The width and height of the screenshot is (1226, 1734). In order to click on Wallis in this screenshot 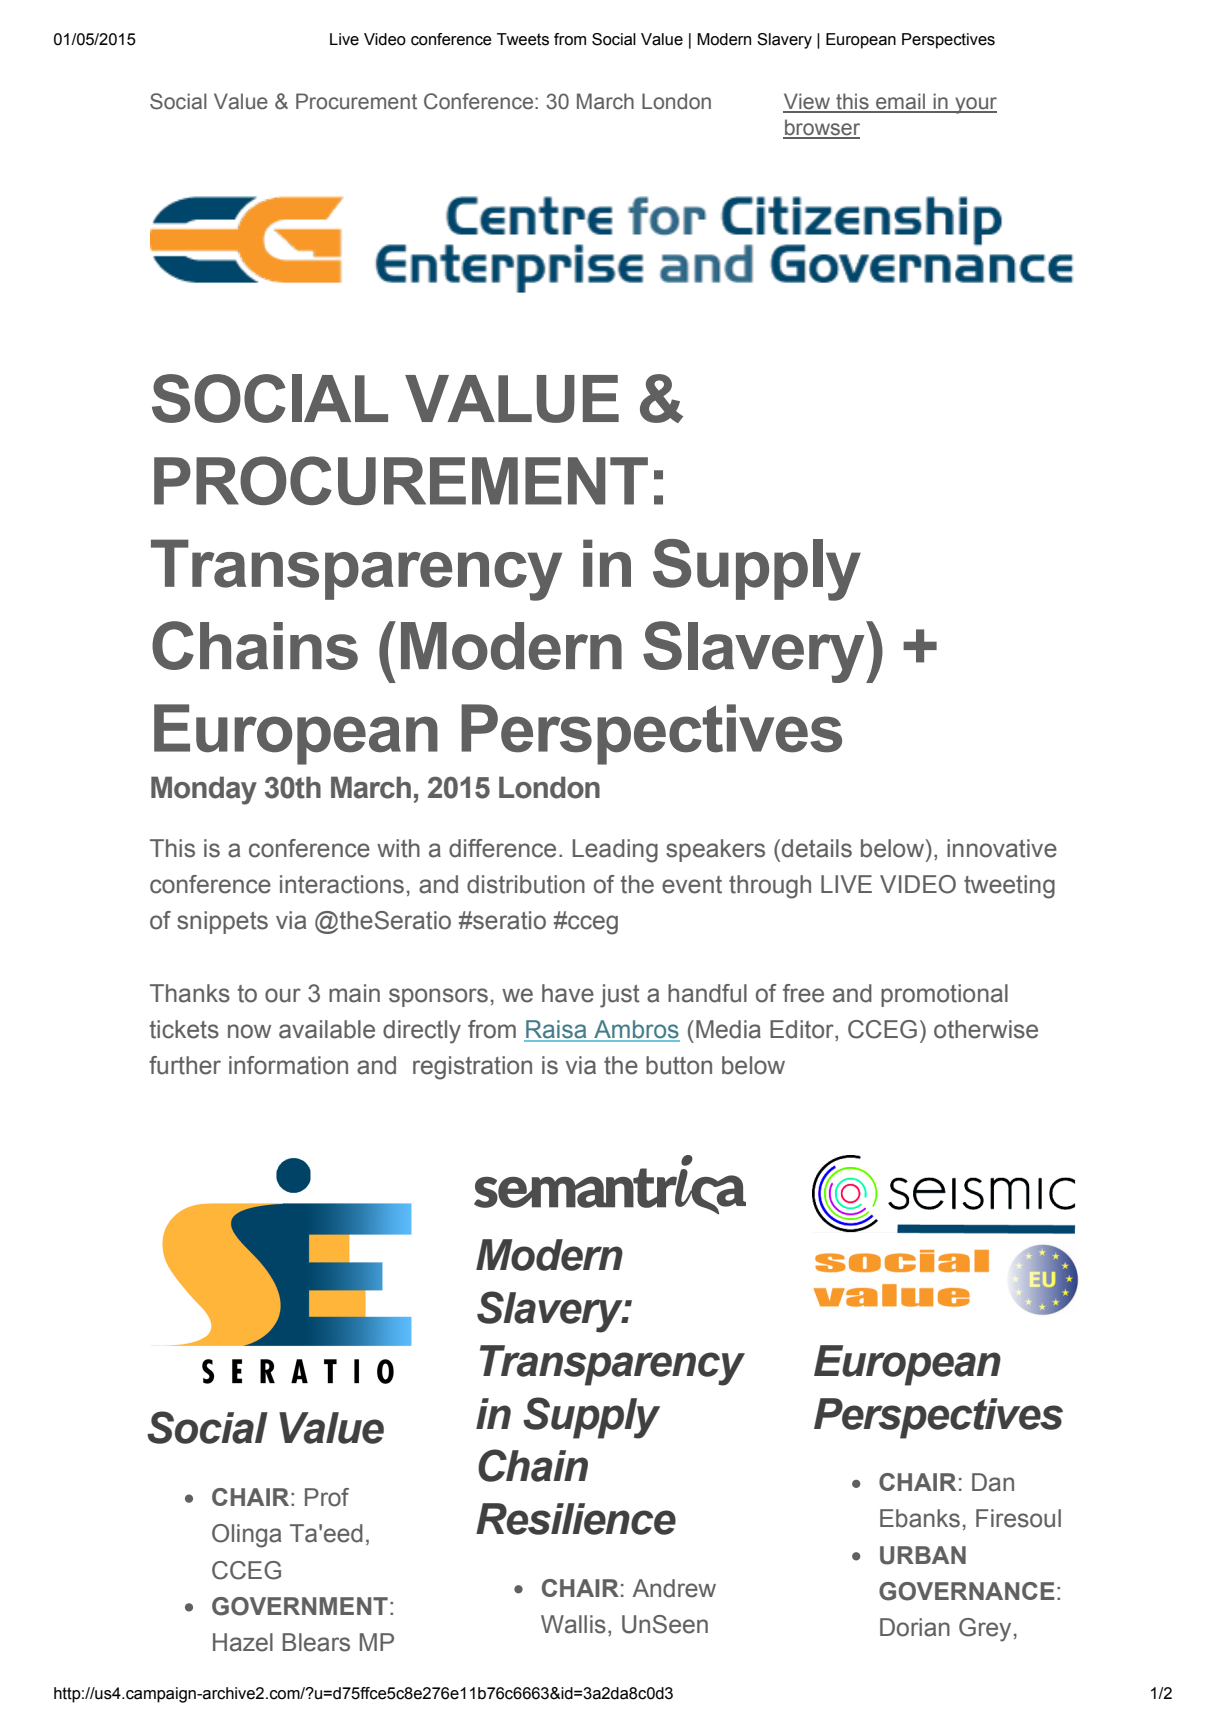, I will do `click(573, 1624)`.
